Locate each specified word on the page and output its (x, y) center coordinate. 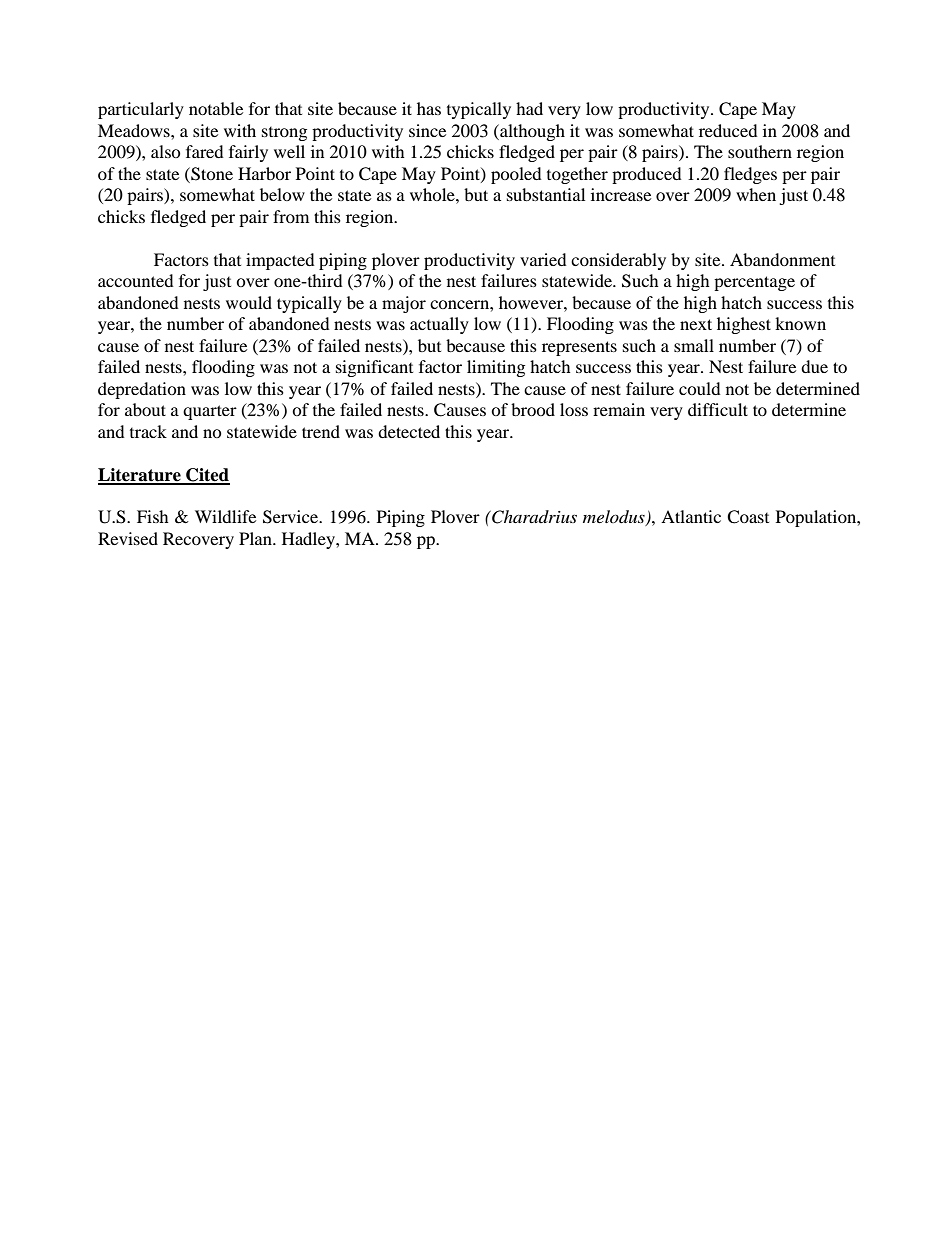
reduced (728, 130)
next (696, 324)
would (249, 302)
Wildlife (225, 516)
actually (439, 325)
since (427, 130)
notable (216, 108)
